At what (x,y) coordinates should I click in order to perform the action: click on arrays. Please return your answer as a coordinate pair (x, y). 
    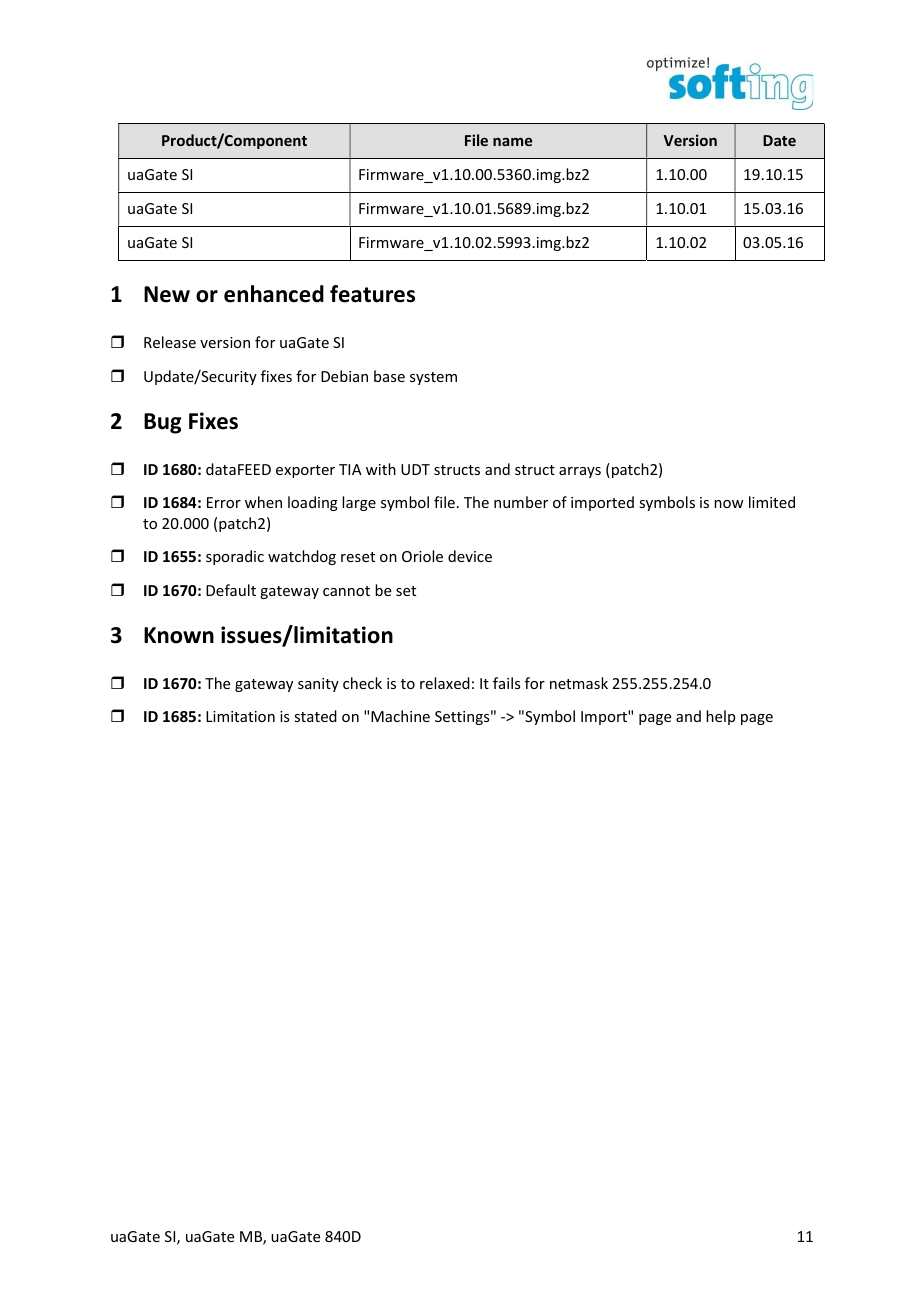
    Looking at the image, I should click on (580, 472).
